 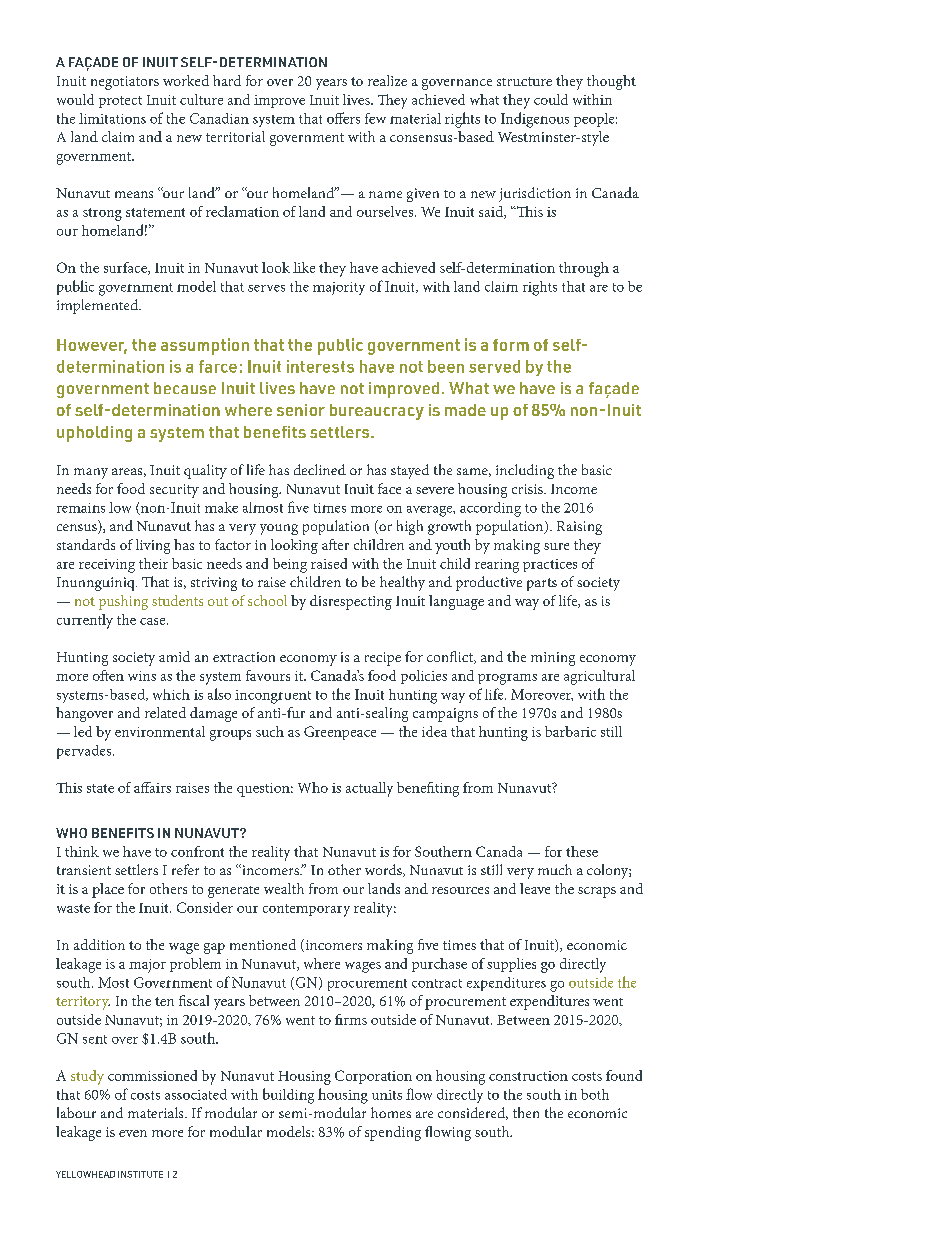 What do you see at coordinates (123, 602) in the screenshot?
I see `pushing` at bounding box center [123, 602].
